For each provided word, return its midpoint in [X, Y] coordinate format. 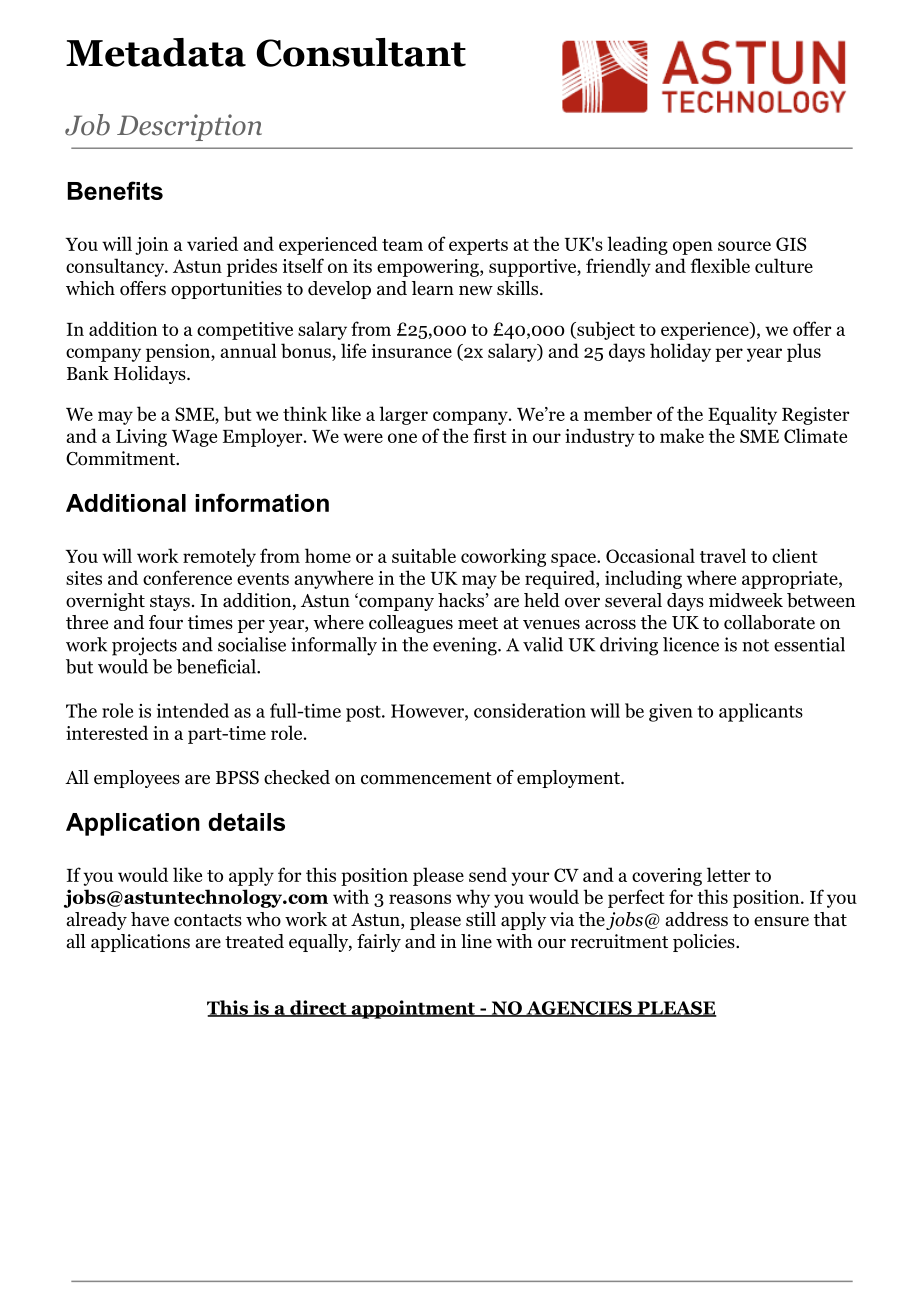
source [744, 246]
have [150, 919]
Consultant [361, 52]
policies [704, 943]
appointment [413, 1009]
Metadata [156, 52]
